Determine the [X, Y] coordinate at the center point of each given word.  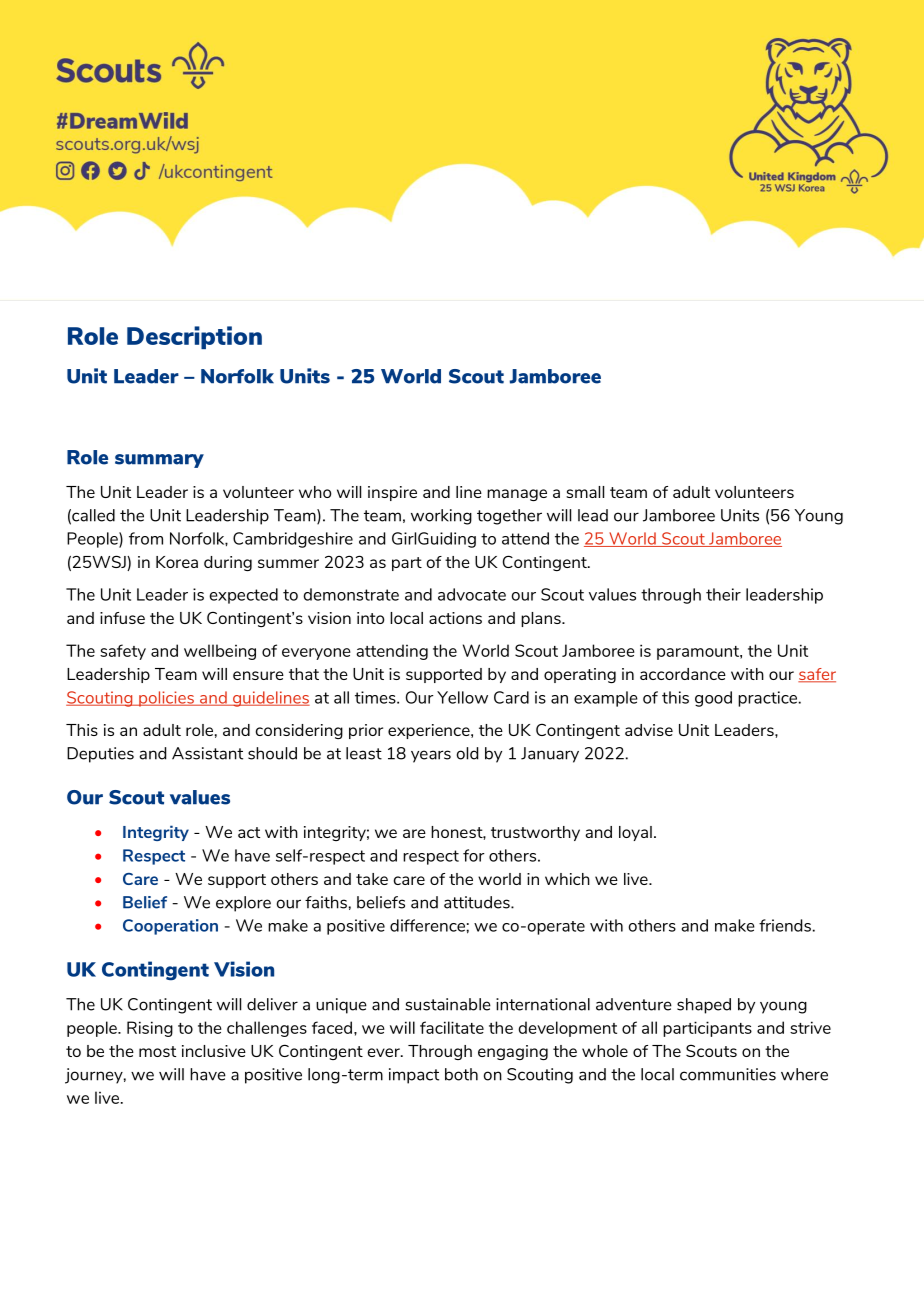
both [461, 1074]
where [804, 1074]
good [713, 699]
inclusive [214, 1051]
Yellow [462, 697]
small [585, 492]
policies [166, 699]
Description [194, 337]
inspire [392, 493]
